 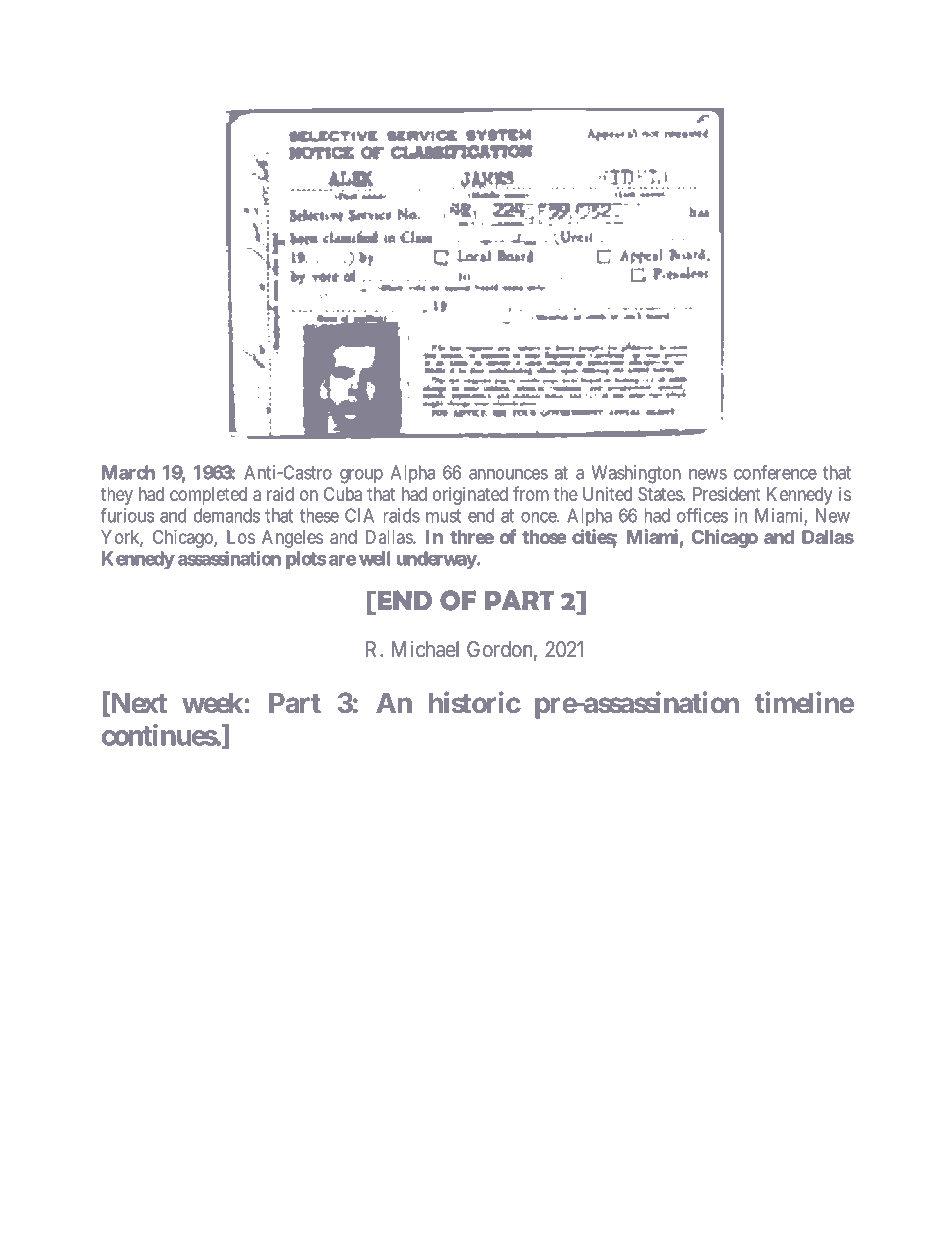 What do you see at coordinates (708, 474) in the screenshot?
I see `news` at bounding box center [708, 474].
